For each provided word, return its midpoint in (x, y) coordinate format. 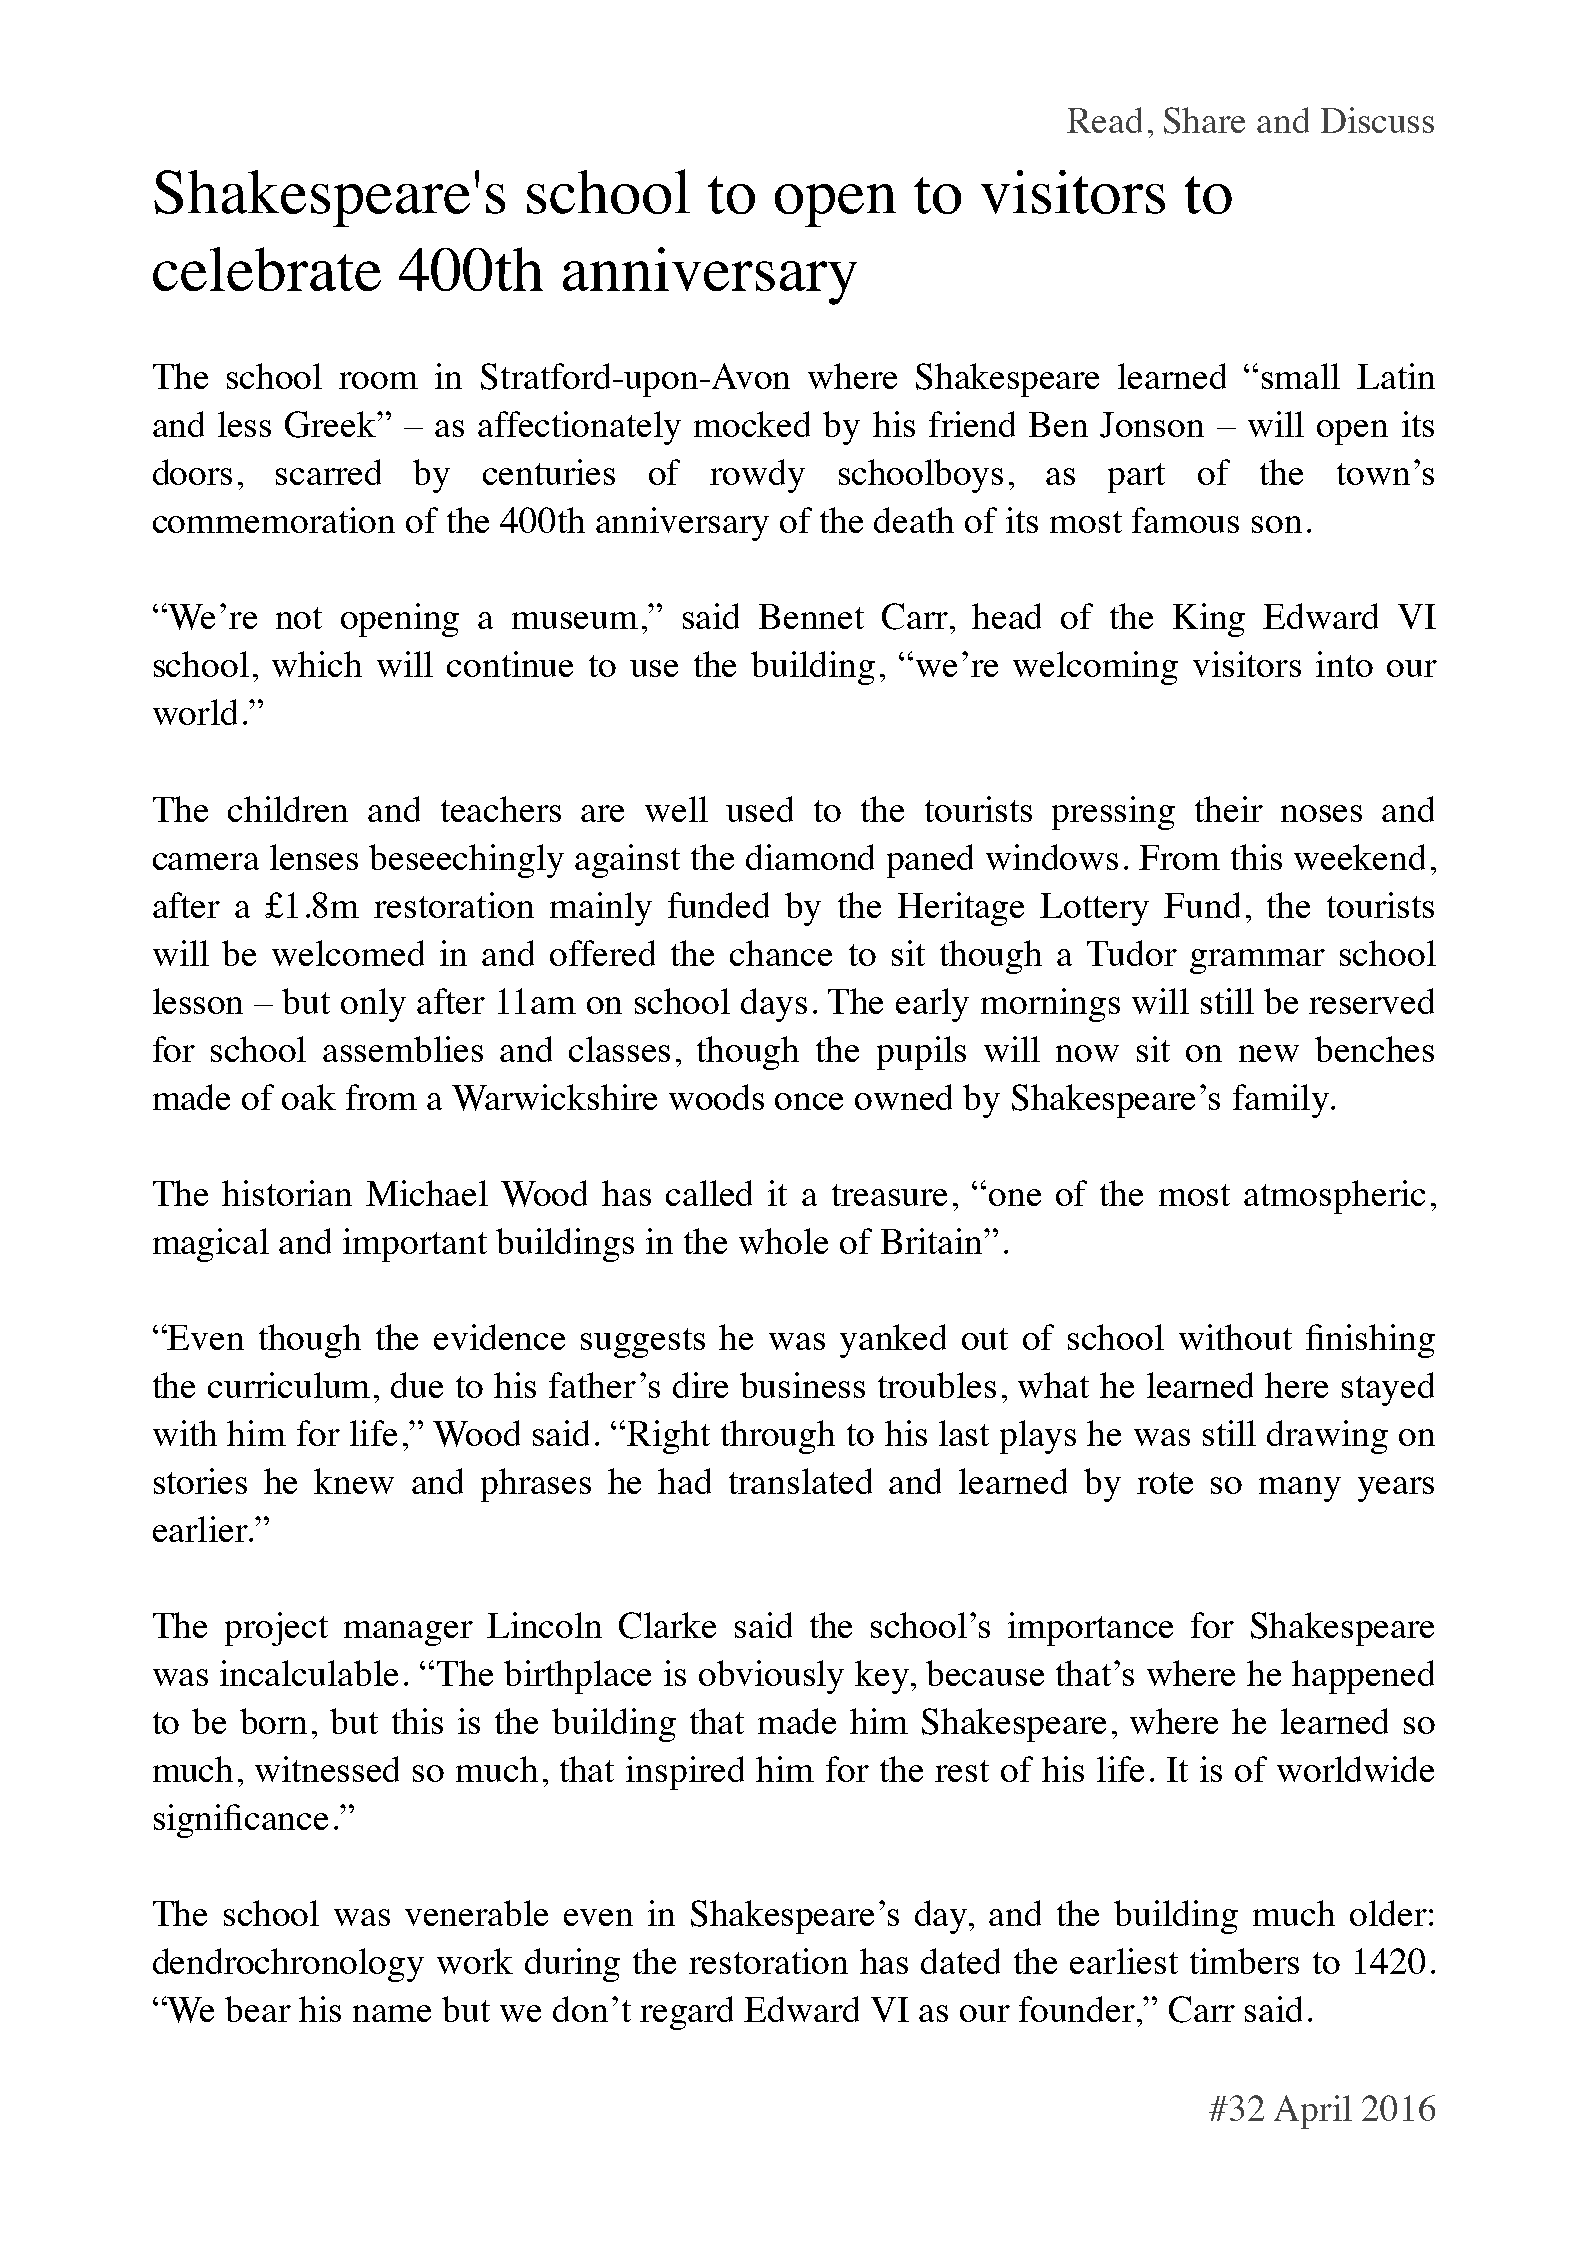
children (288, 809)
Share (1204, 120)
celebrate (267, 269)
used (759, 809)
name (392, 2013)
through (778, 1437)
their (1229, 809)
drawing (1327, 1437)
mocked (752, 424)
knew (354, 1481)
